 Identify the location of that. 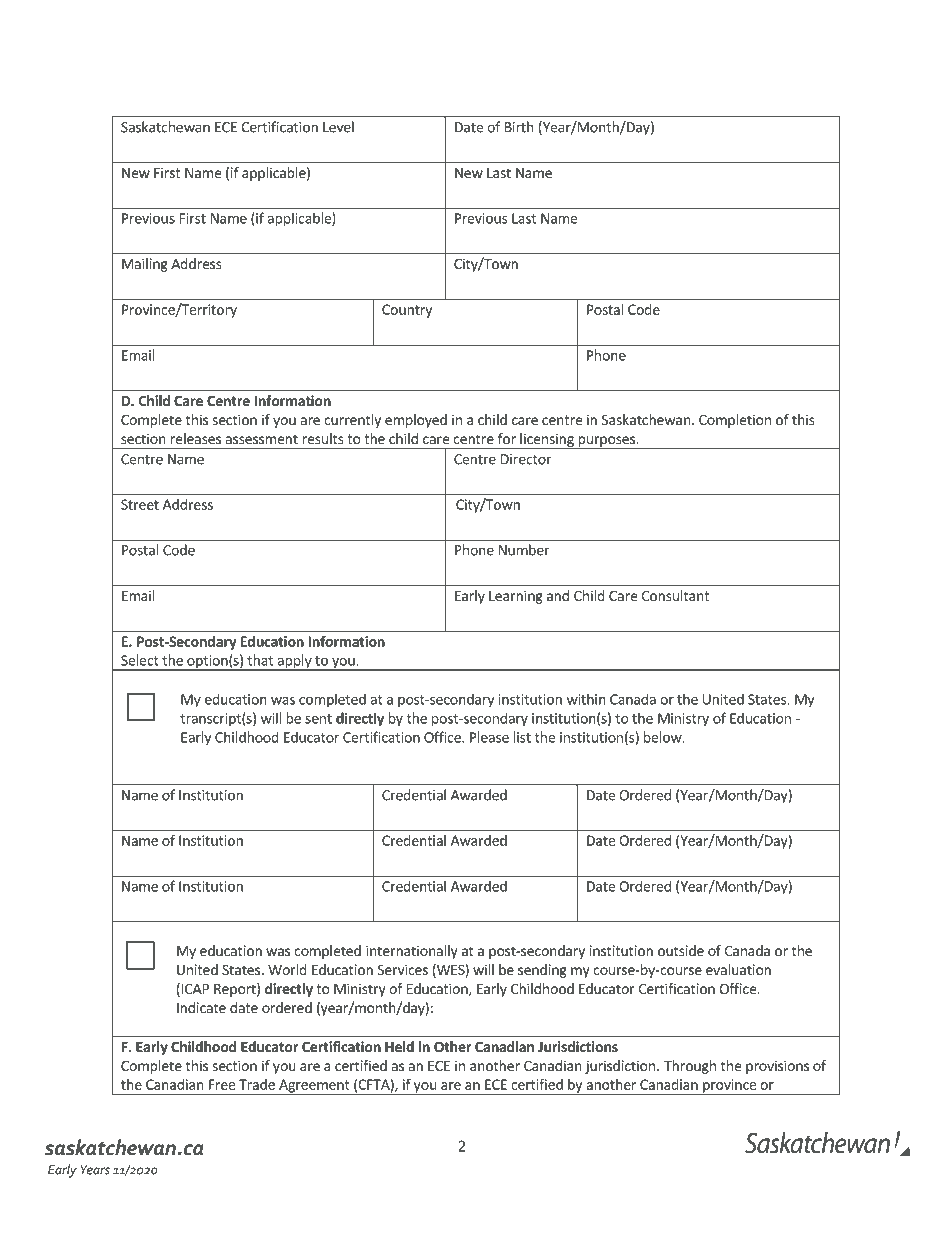
(260, 660).
